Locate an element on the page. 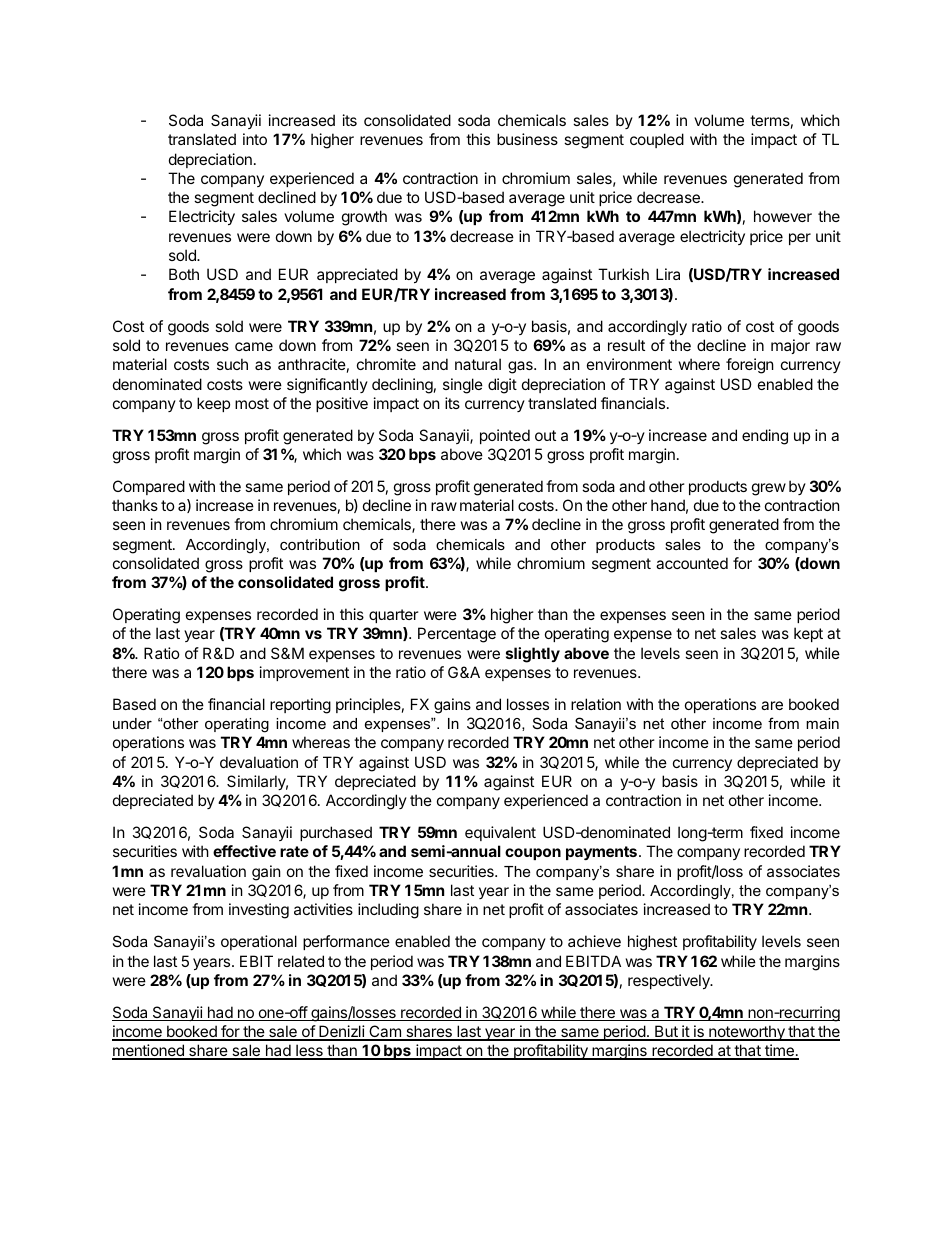 This page has width=952, height=1233. Percentage is located at coordinates (457, 635).
